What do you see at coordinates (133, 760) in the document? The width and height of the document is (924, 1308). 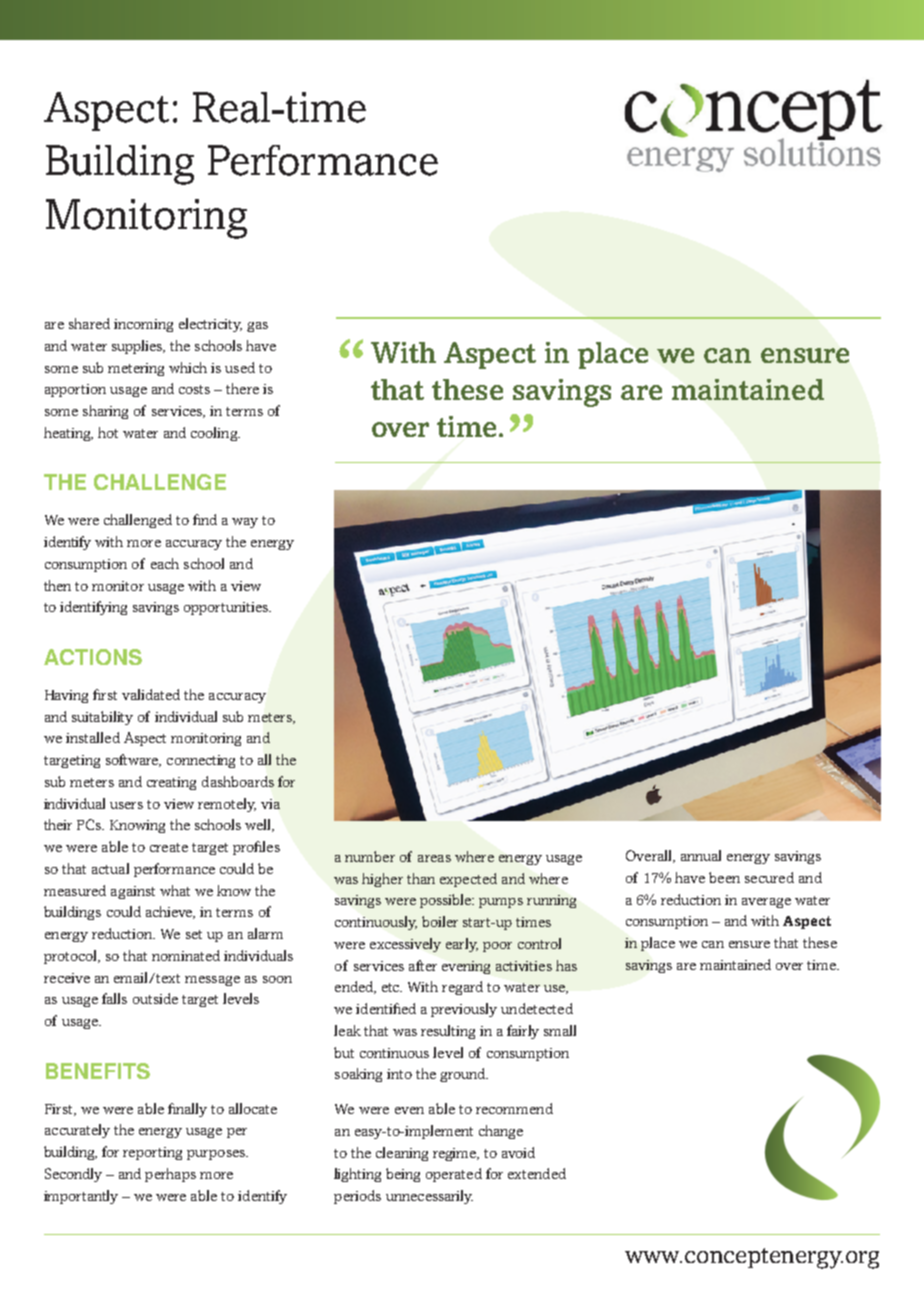 I see `software` at bounding box center [133, 760].
